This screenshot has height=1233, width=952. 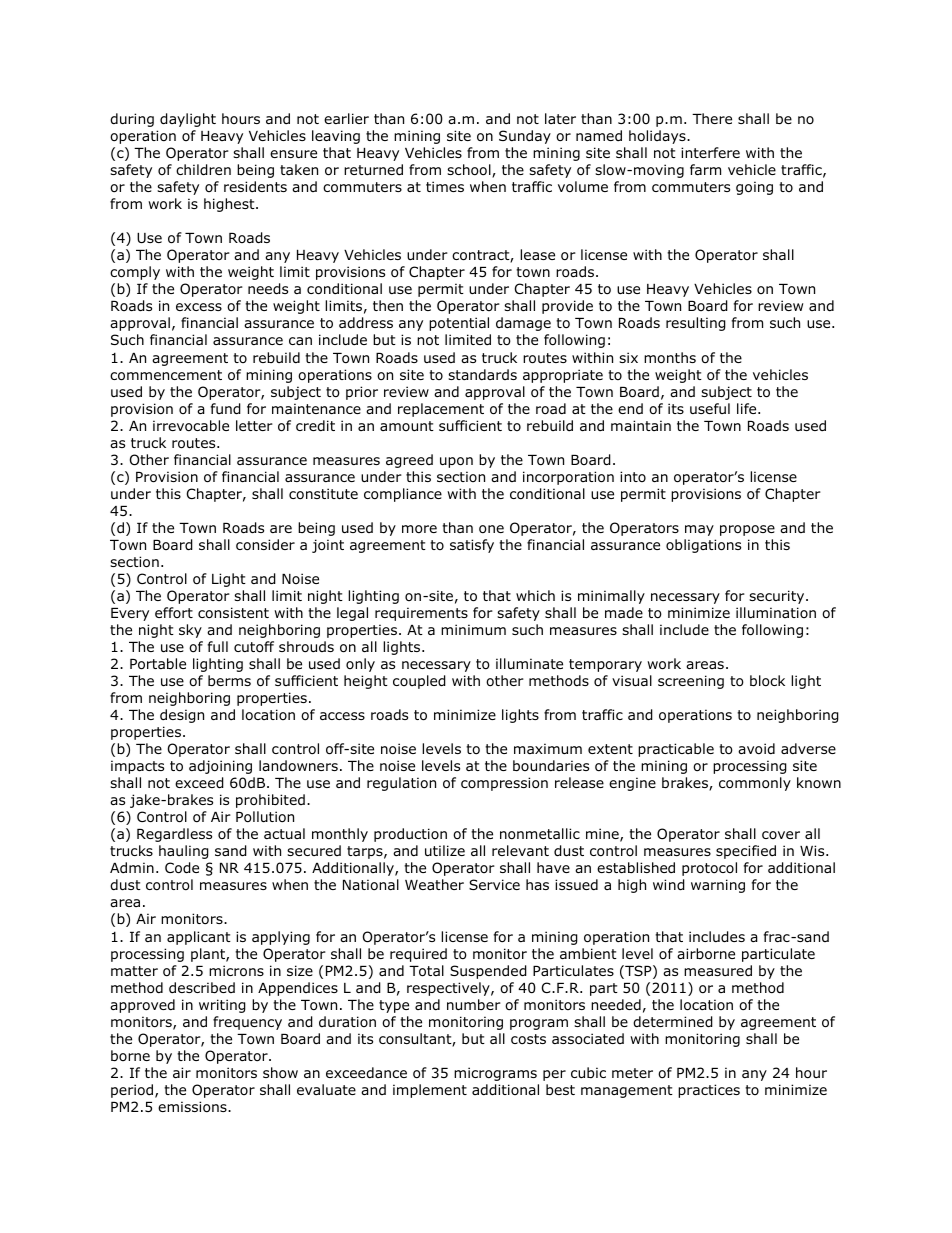 I want to click on practices, so click(x=709, y=1091).
